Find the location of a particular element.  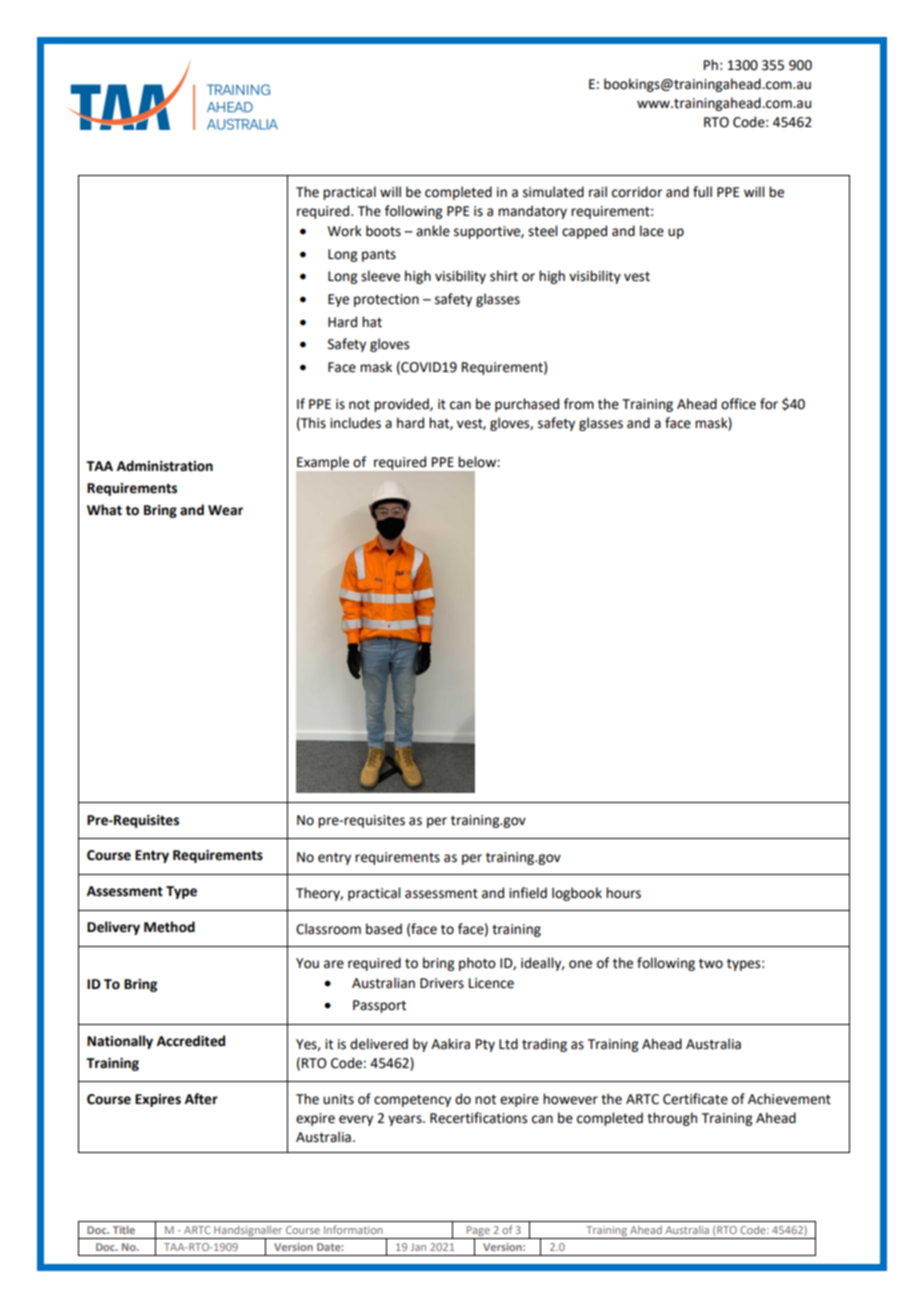

ankle is located at coordinates (433, 231).
